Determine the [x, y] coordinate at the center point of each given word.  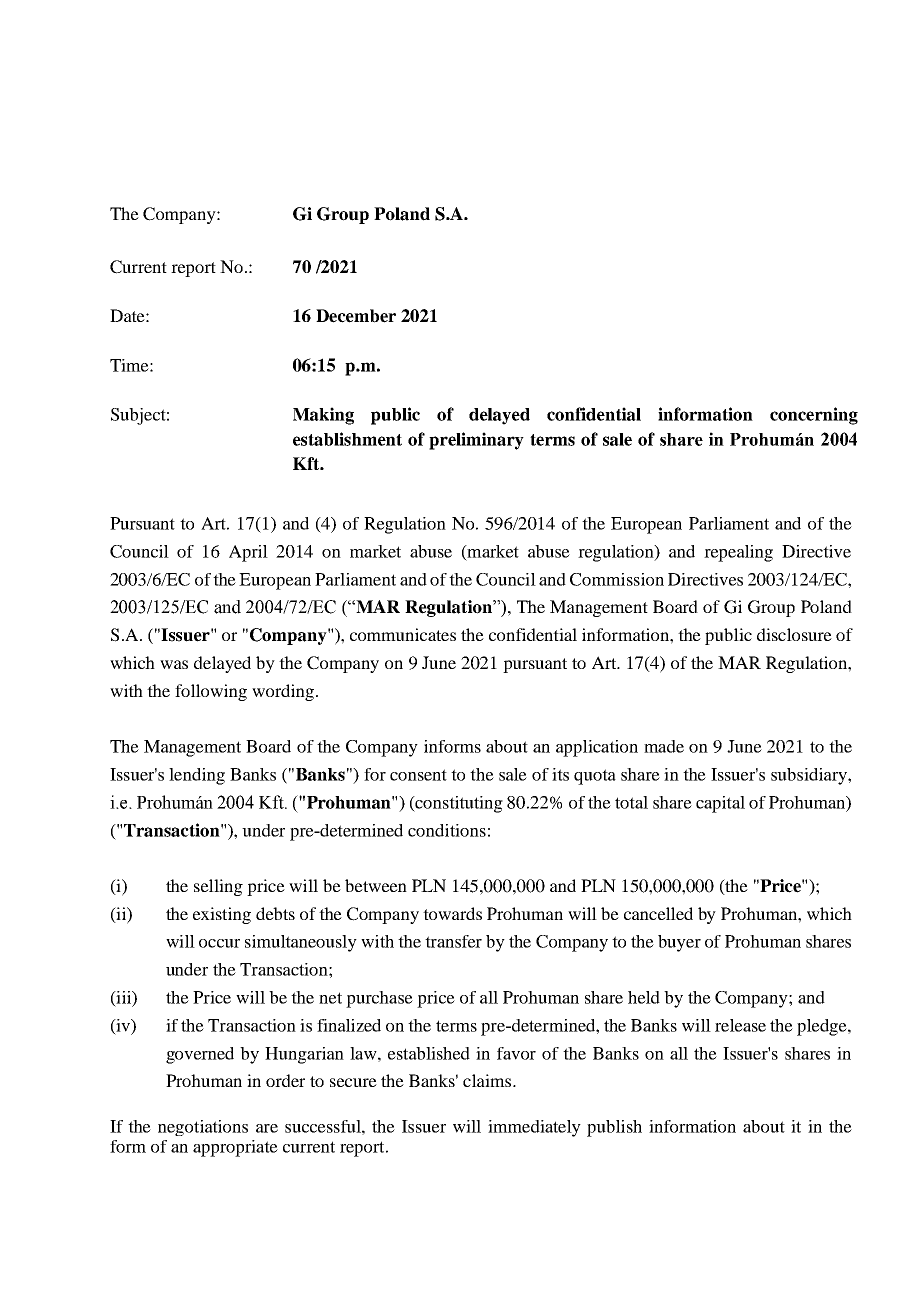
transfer [453, 941]
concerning [814, 416]
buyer [679, 943]
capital [720, 804]
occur [219, 943]
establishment [347, 439]
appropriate [235, 1148]
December [356, 316]
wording [283, 692]
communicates [403, 634]
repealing [738, 553]
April [248, 553]
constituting [458, 804]
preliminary [476, 441]
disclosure [794, 634]
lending [197, 776]
